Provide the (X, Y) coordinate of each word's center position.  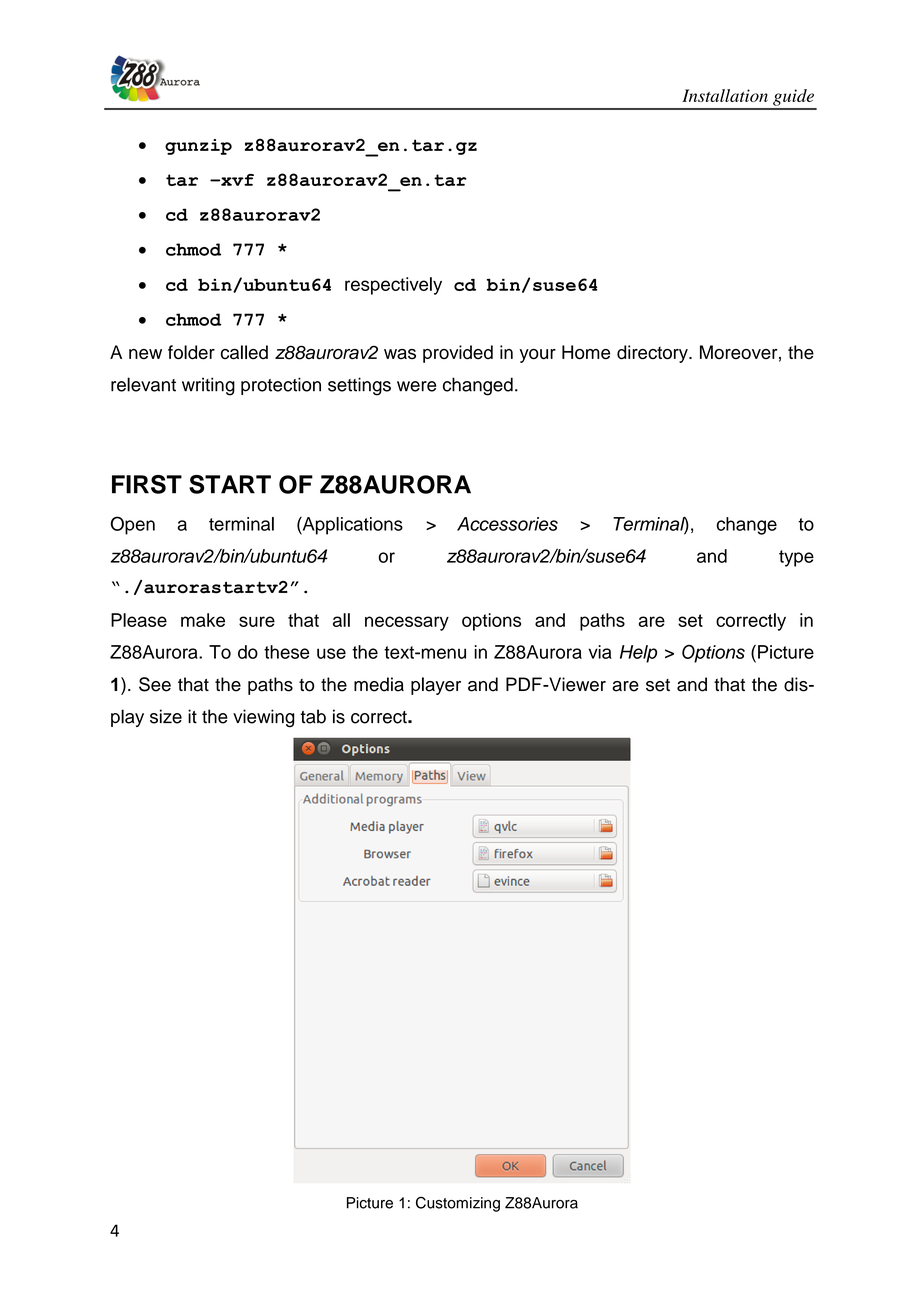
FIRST (147, 484)
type (796, 558)
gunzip (198, 147)
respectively (393, 286)
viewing (263, 718)
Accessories (507, 524)
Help (638, 654)
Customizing (458, 1204)
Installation (725, 95)
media (379, 684)
